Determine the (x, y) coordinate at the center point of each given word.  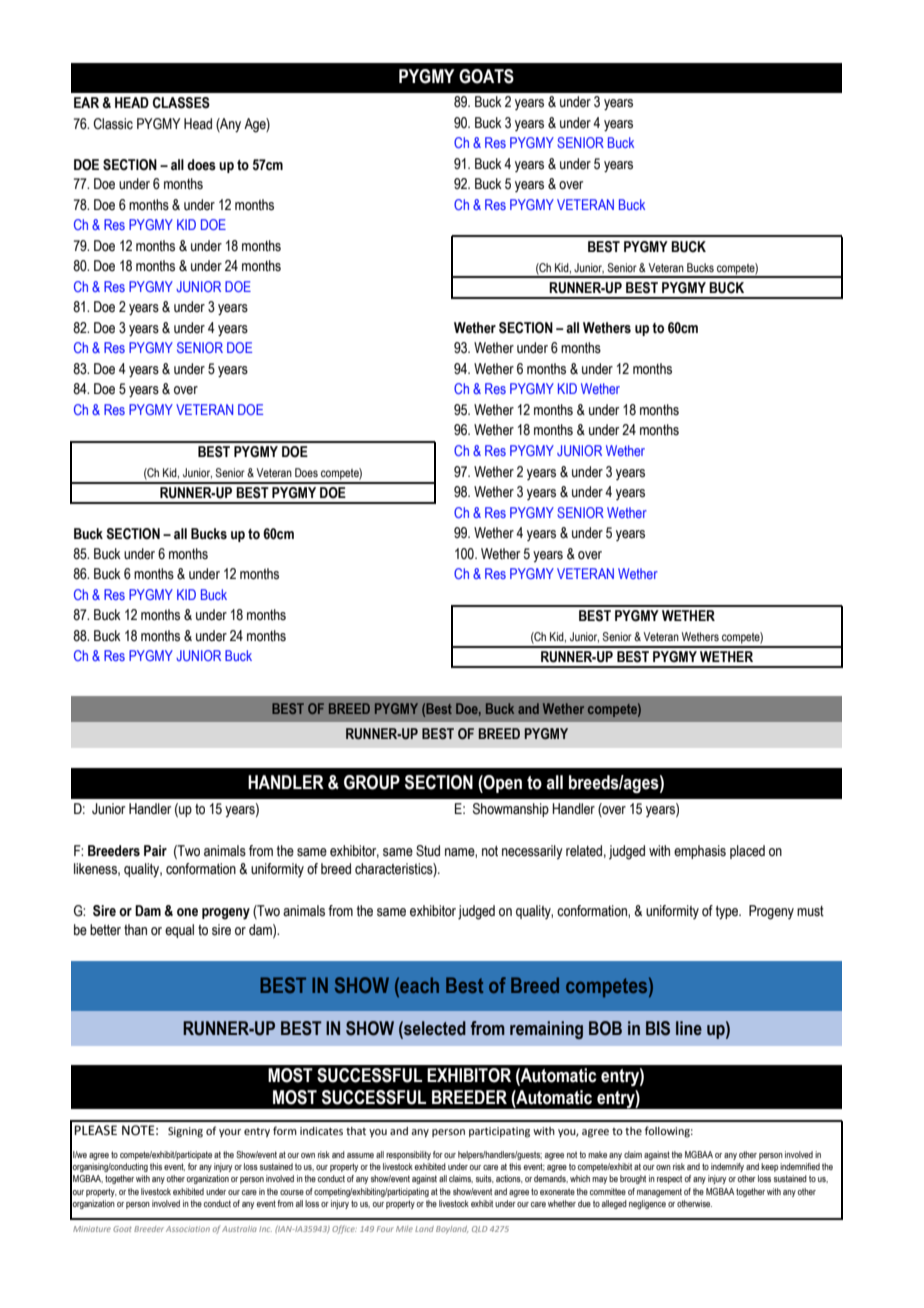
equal (179, 931)
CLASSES (181, 103)
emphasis (700, 852)
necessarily (532, 852)
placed (747, 852)
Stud (428, 851)
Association (188, 1229)
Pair (155, 850)
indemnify (727, 1167)
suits (485, 1179)
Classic (113, 124)
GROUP (372, 782)
